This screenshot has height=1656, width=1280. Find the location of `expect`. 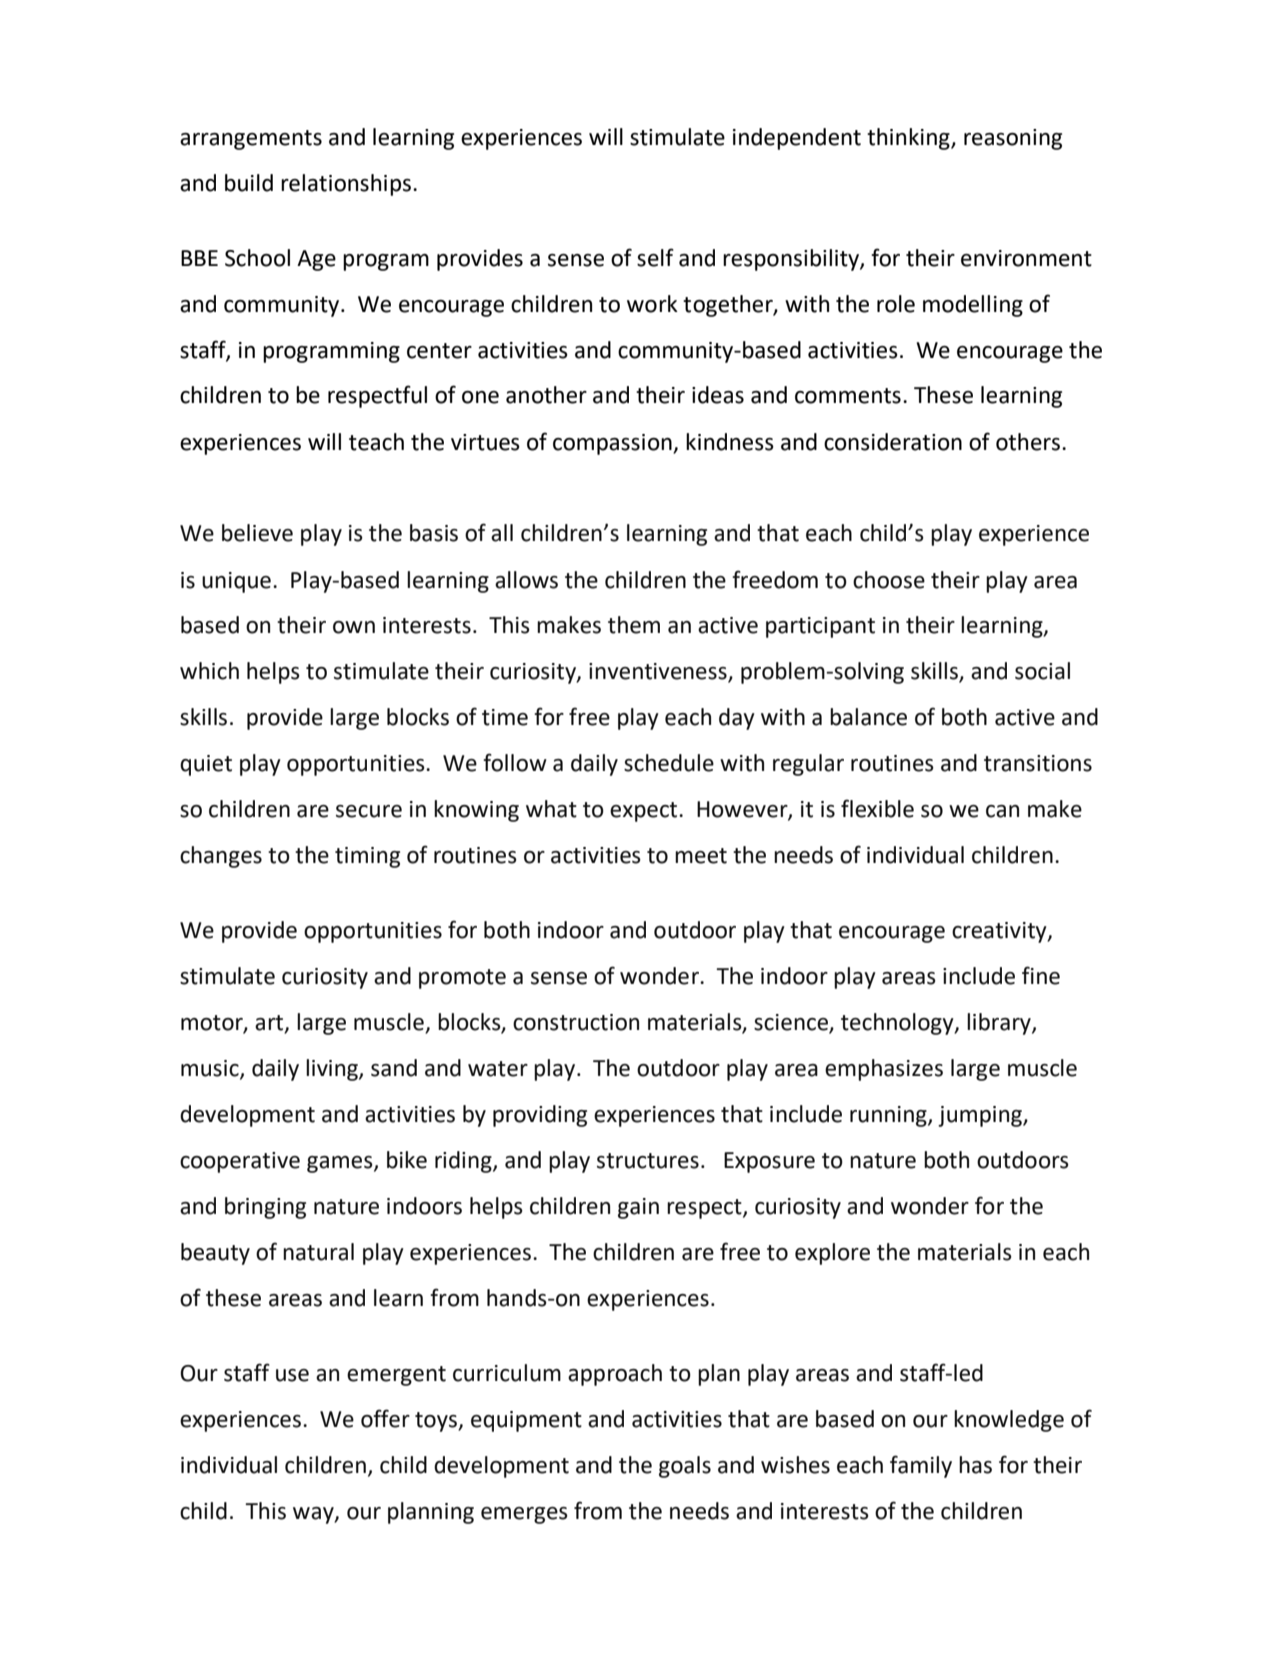

expect is located at coordinates (645, 812).
